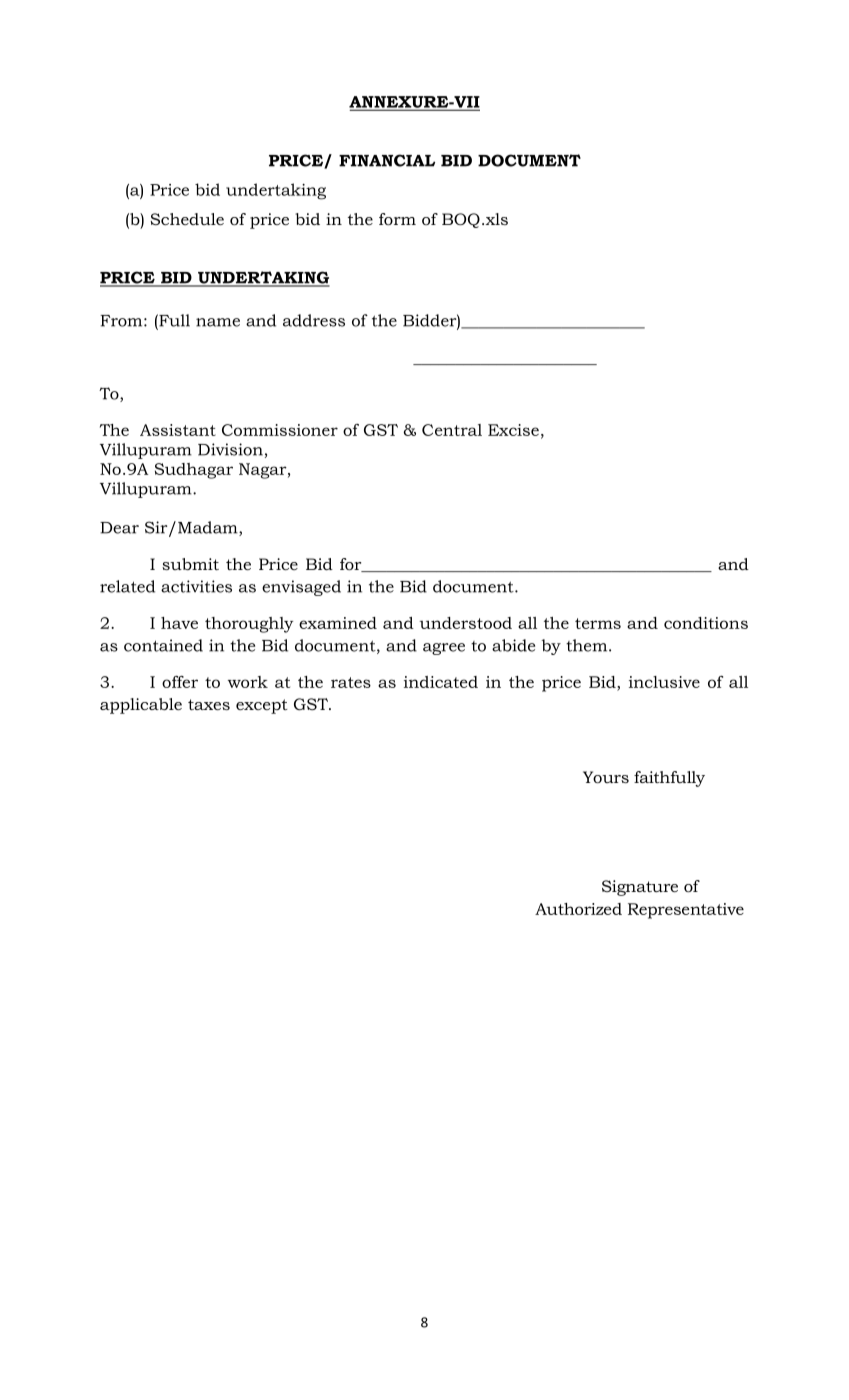  Describe the element at coordinates (187, 219) in the screenshot. I see `Schedule` at that location.
